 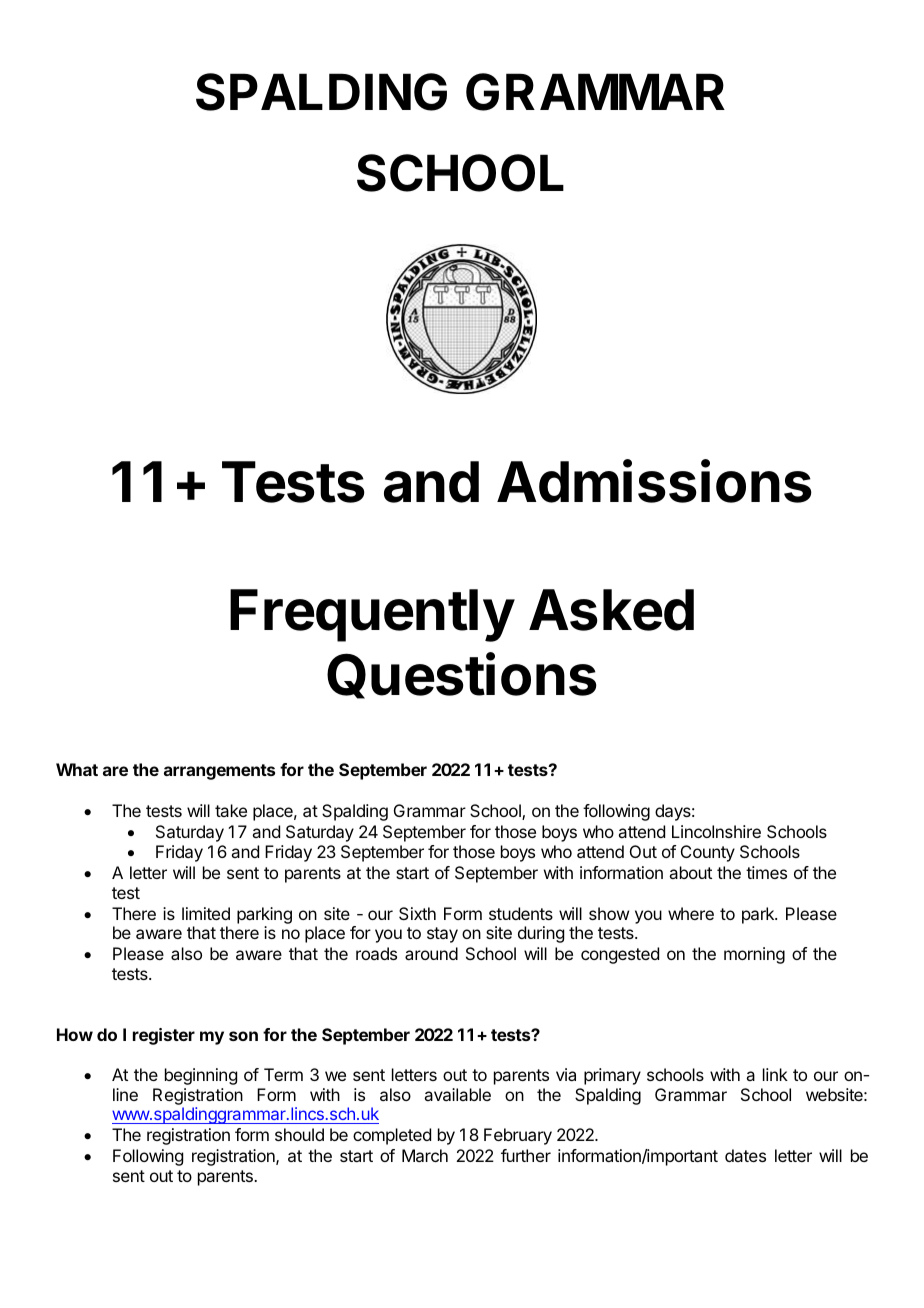 What do you see at coordinates (417, 913) in the document?
I see `Sixth` at bounding box center [417, 913].
